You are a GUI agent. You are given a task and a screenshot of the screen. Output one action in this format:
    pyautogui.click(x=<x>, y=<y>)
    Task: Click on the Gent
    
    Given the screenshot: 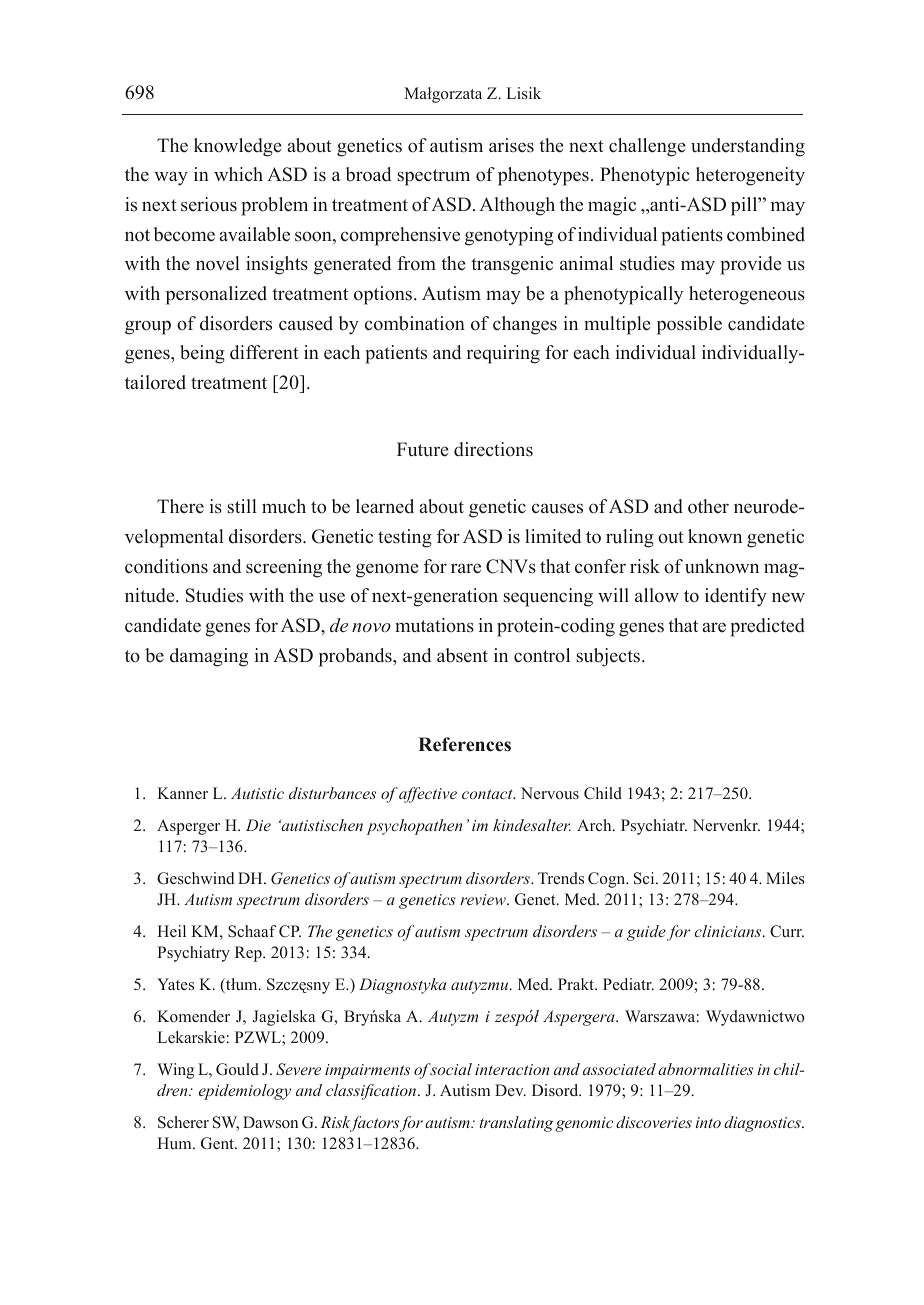 What is the action you would take?
    pyautogui.click(x=218, y=1143)
